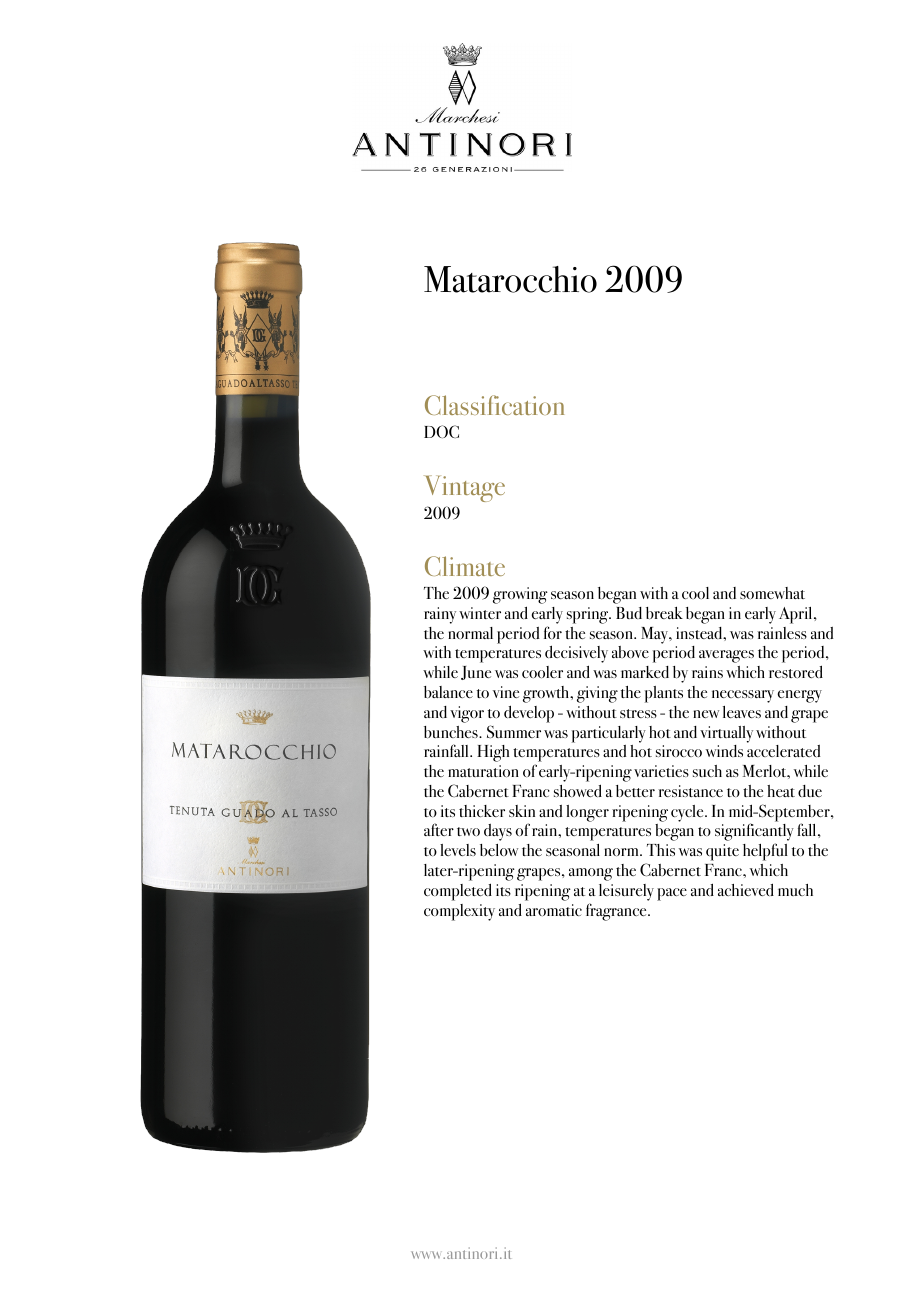 The image size is (924, 1308). Describe the element at coordinates (617, 912) in the image. I see `fragrance` at that location.
